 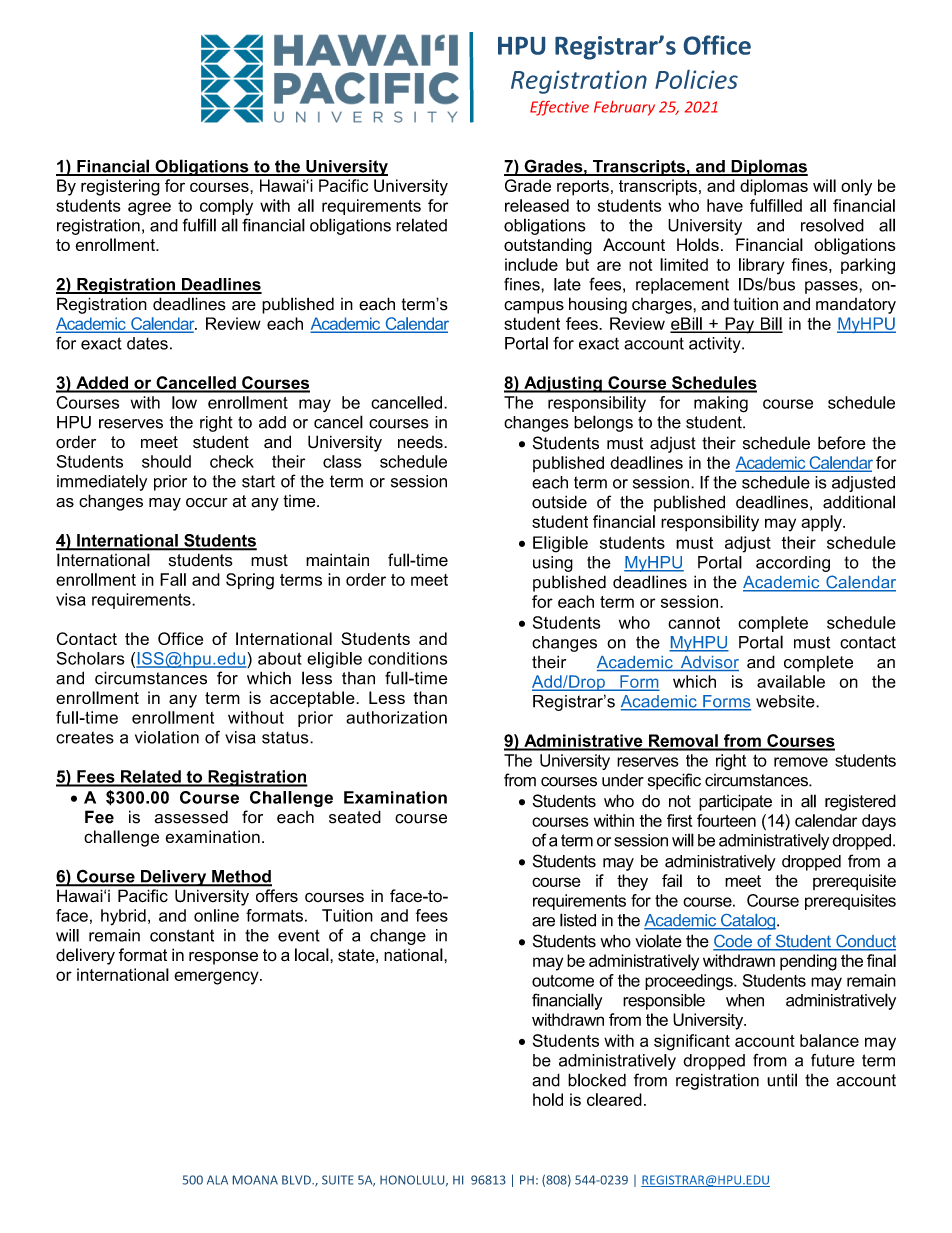 What do you see at coordinates (735, 802) in the document?
I see `participate` at bounding box center [735, 802].
